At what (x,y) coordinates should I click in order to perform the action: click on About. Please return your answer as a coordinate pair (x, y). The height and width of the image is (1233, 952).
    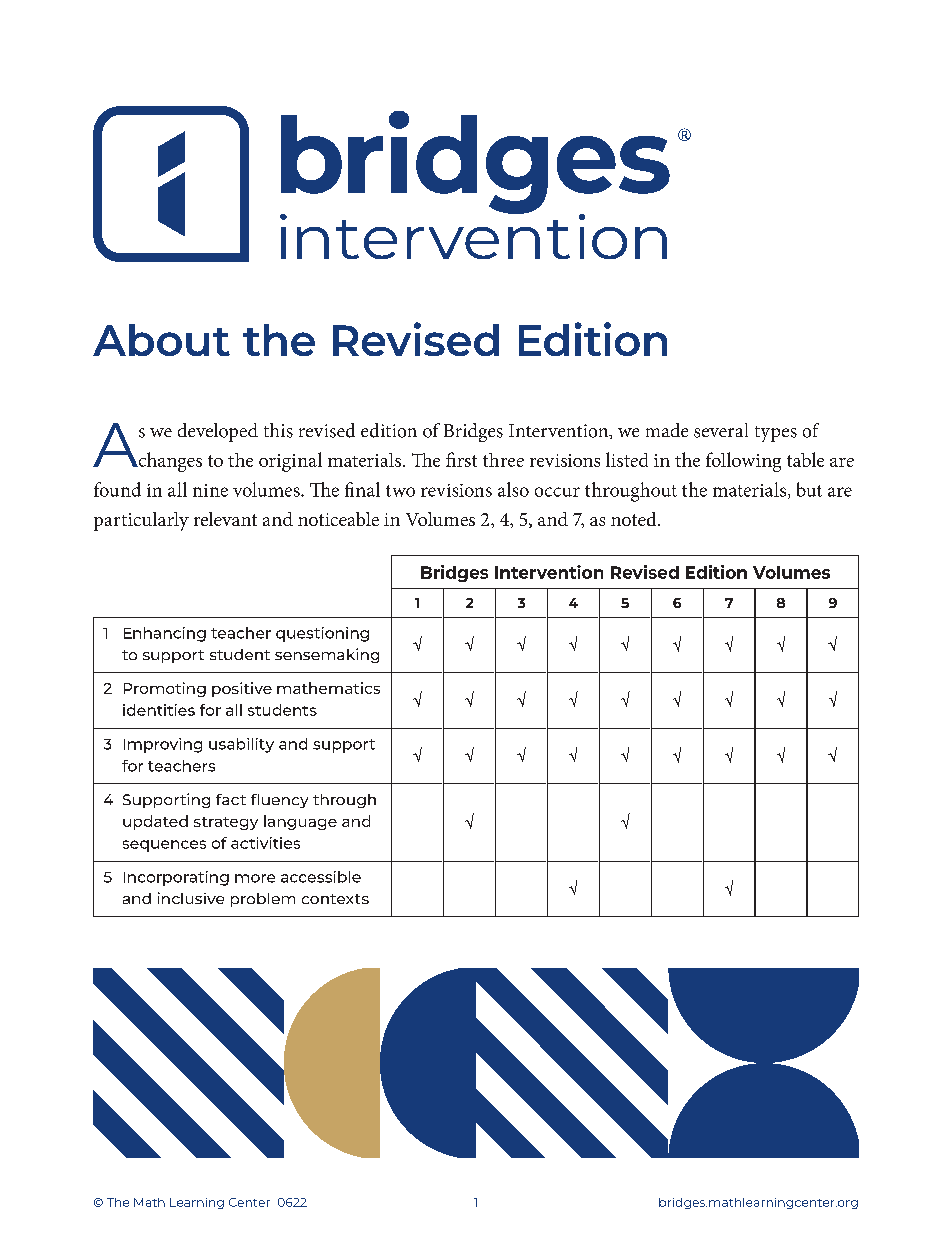
    Looking at the image, I should click on (161, 340).
